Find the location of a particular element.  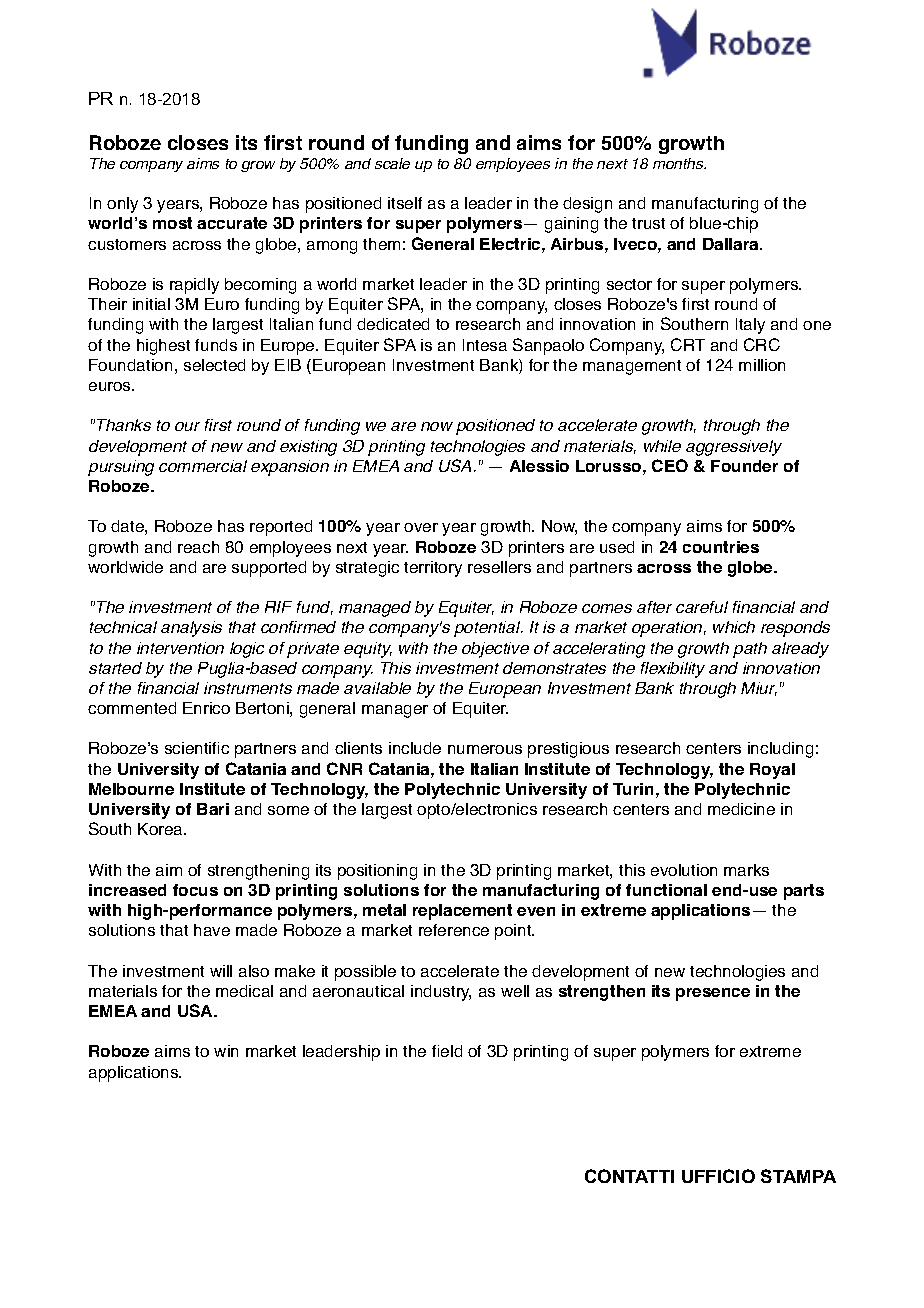

most is located at coordinates (172, 223).
